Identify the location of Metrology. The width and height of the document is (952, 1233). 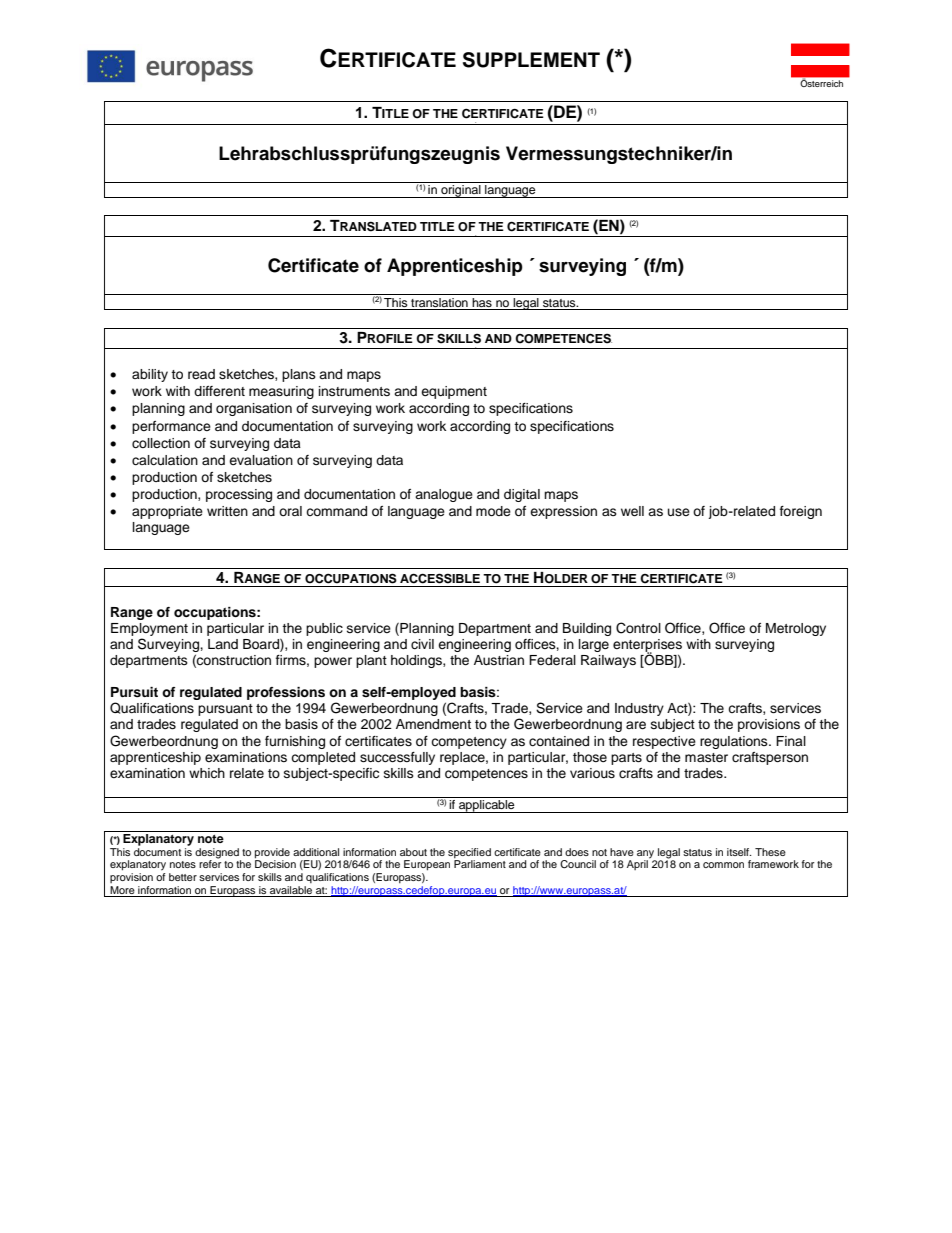
(796, 629).
